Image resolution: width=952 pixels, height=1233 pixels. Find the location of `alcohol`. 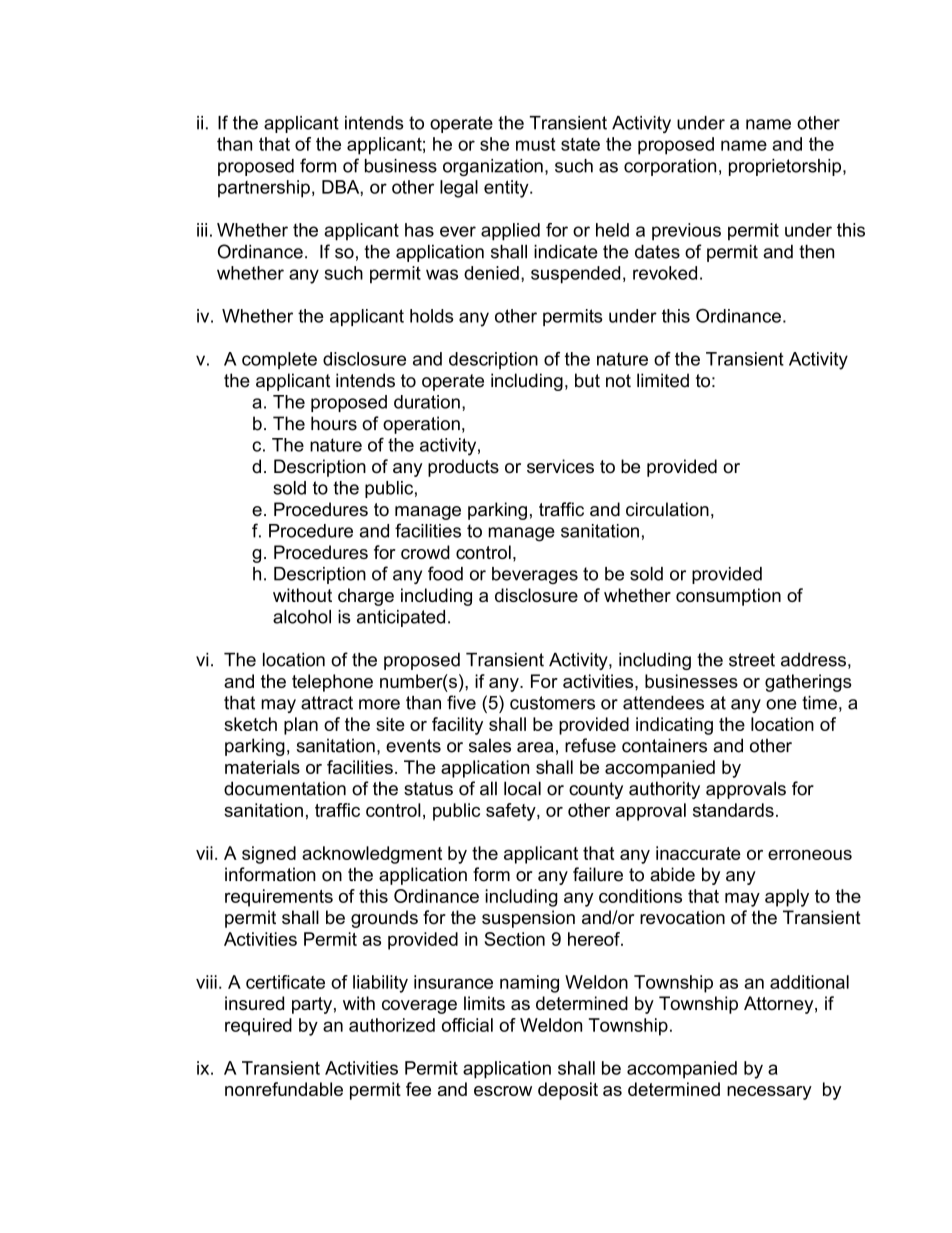

alcohol is located at coordinates (302, 617).
